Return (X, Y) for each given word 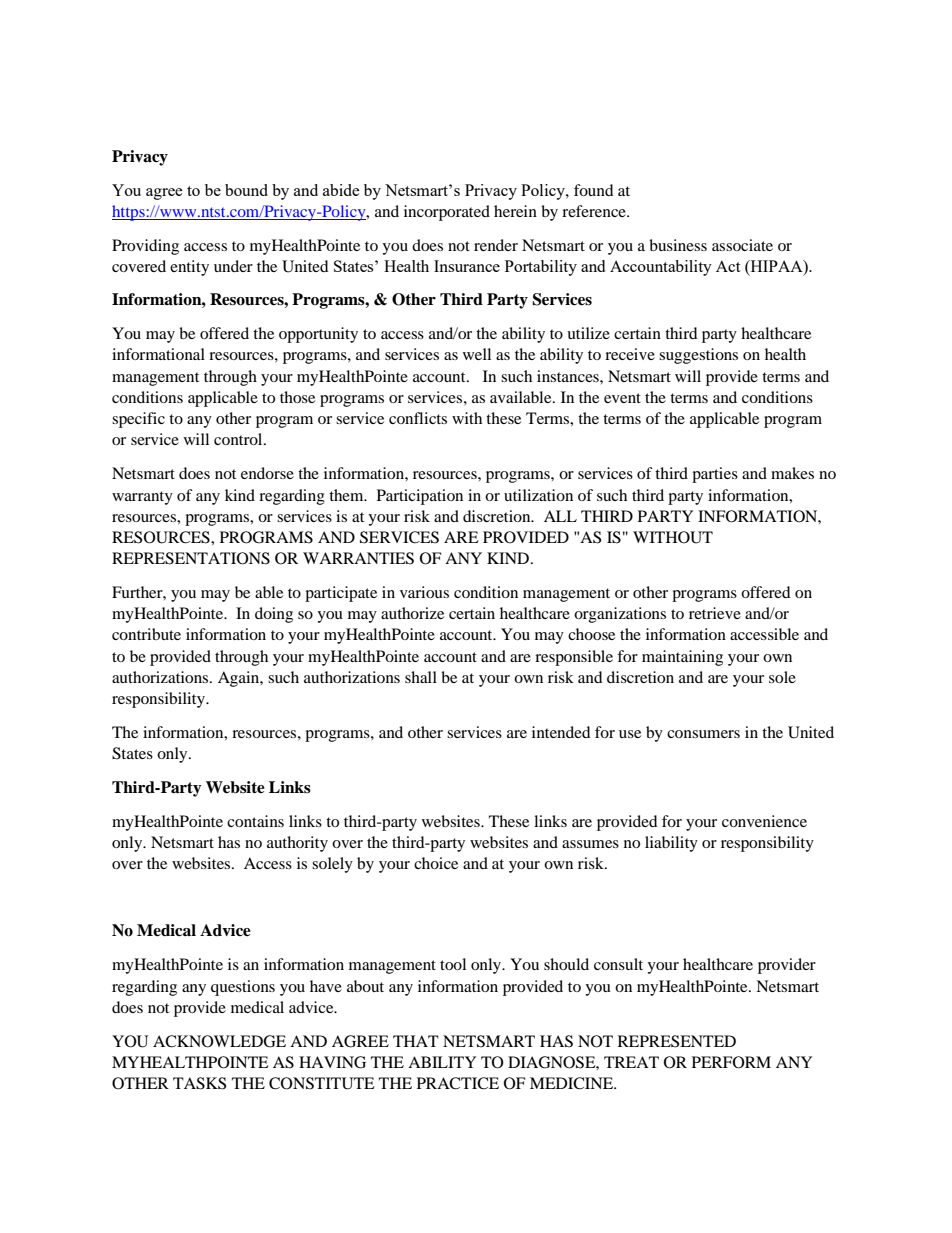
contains (255, 821)
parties (715, 475)
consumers (703, 734)
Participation (420, 497)
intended (561, 732)
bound (246, 190)
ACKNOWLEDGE (219, 1041)
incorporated (447, 213)
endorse (267, 473)
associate (742, 245)
